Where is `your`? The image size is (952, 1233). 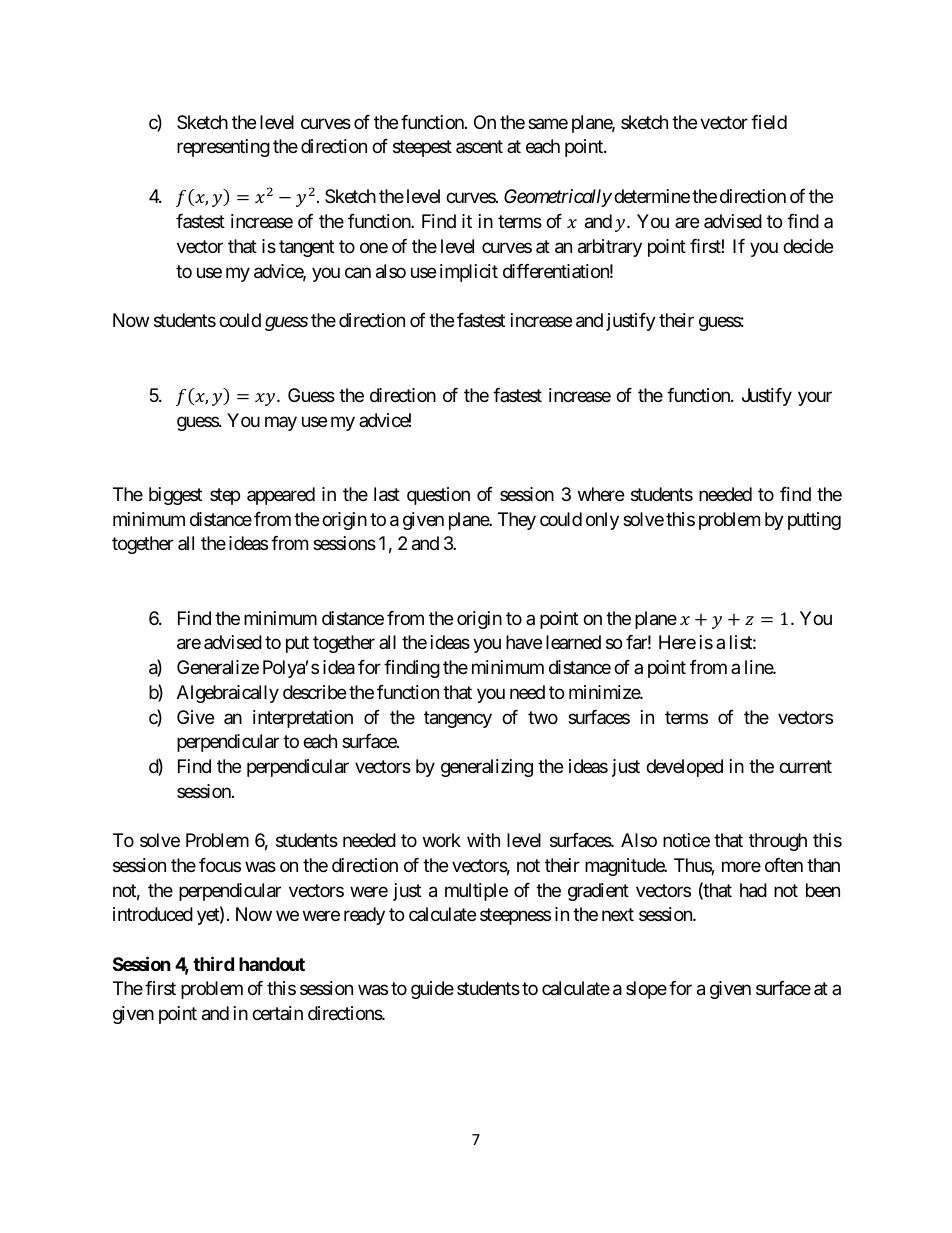 your is located at coordinates (815, 398).
